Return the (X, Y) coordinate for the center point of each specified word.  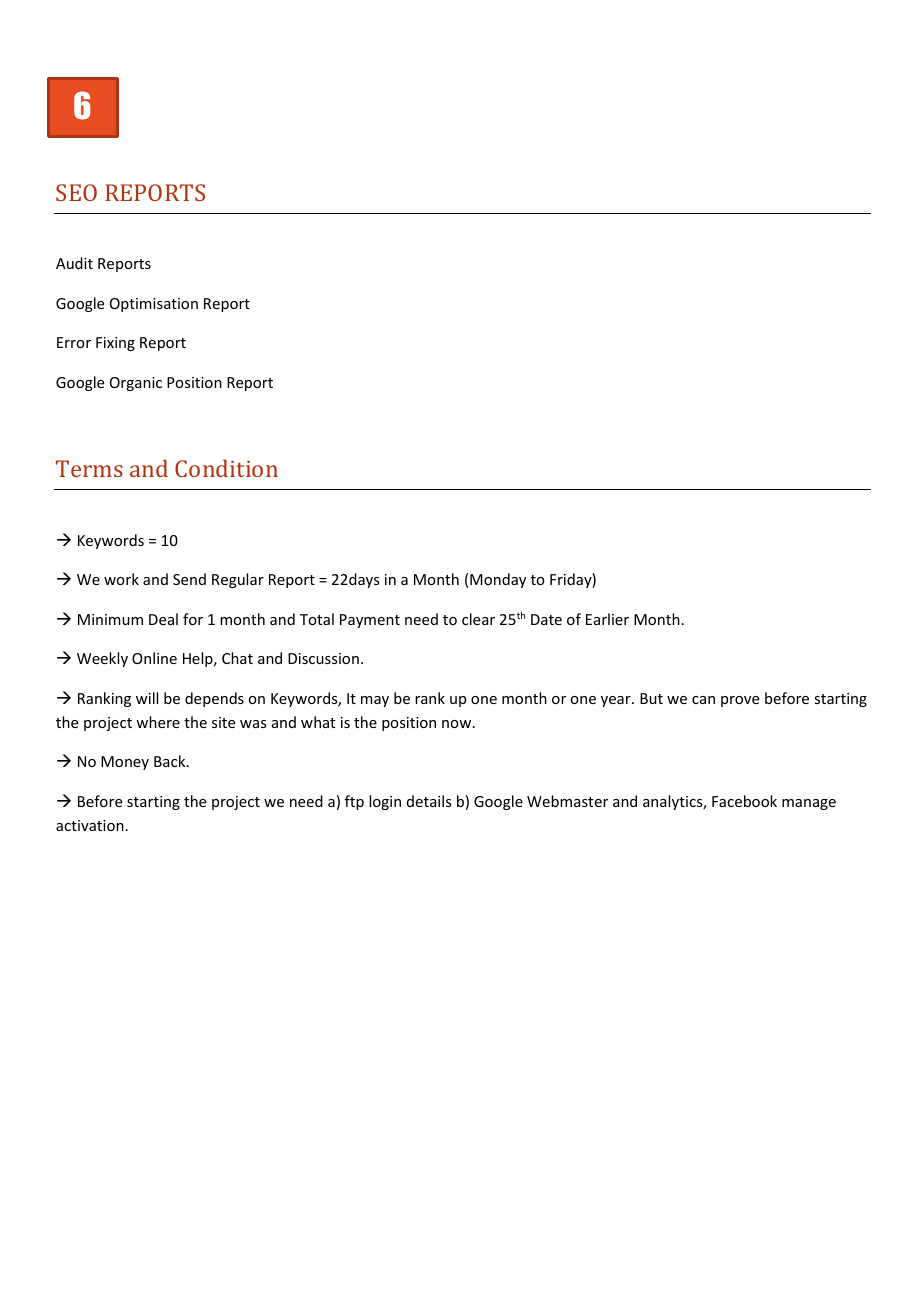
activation (90, 825)
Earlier (607, 619)
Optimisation (154, 305)
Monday (498, 580)
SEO (76, 192)
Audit (74, 263)
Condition (226, 468)
